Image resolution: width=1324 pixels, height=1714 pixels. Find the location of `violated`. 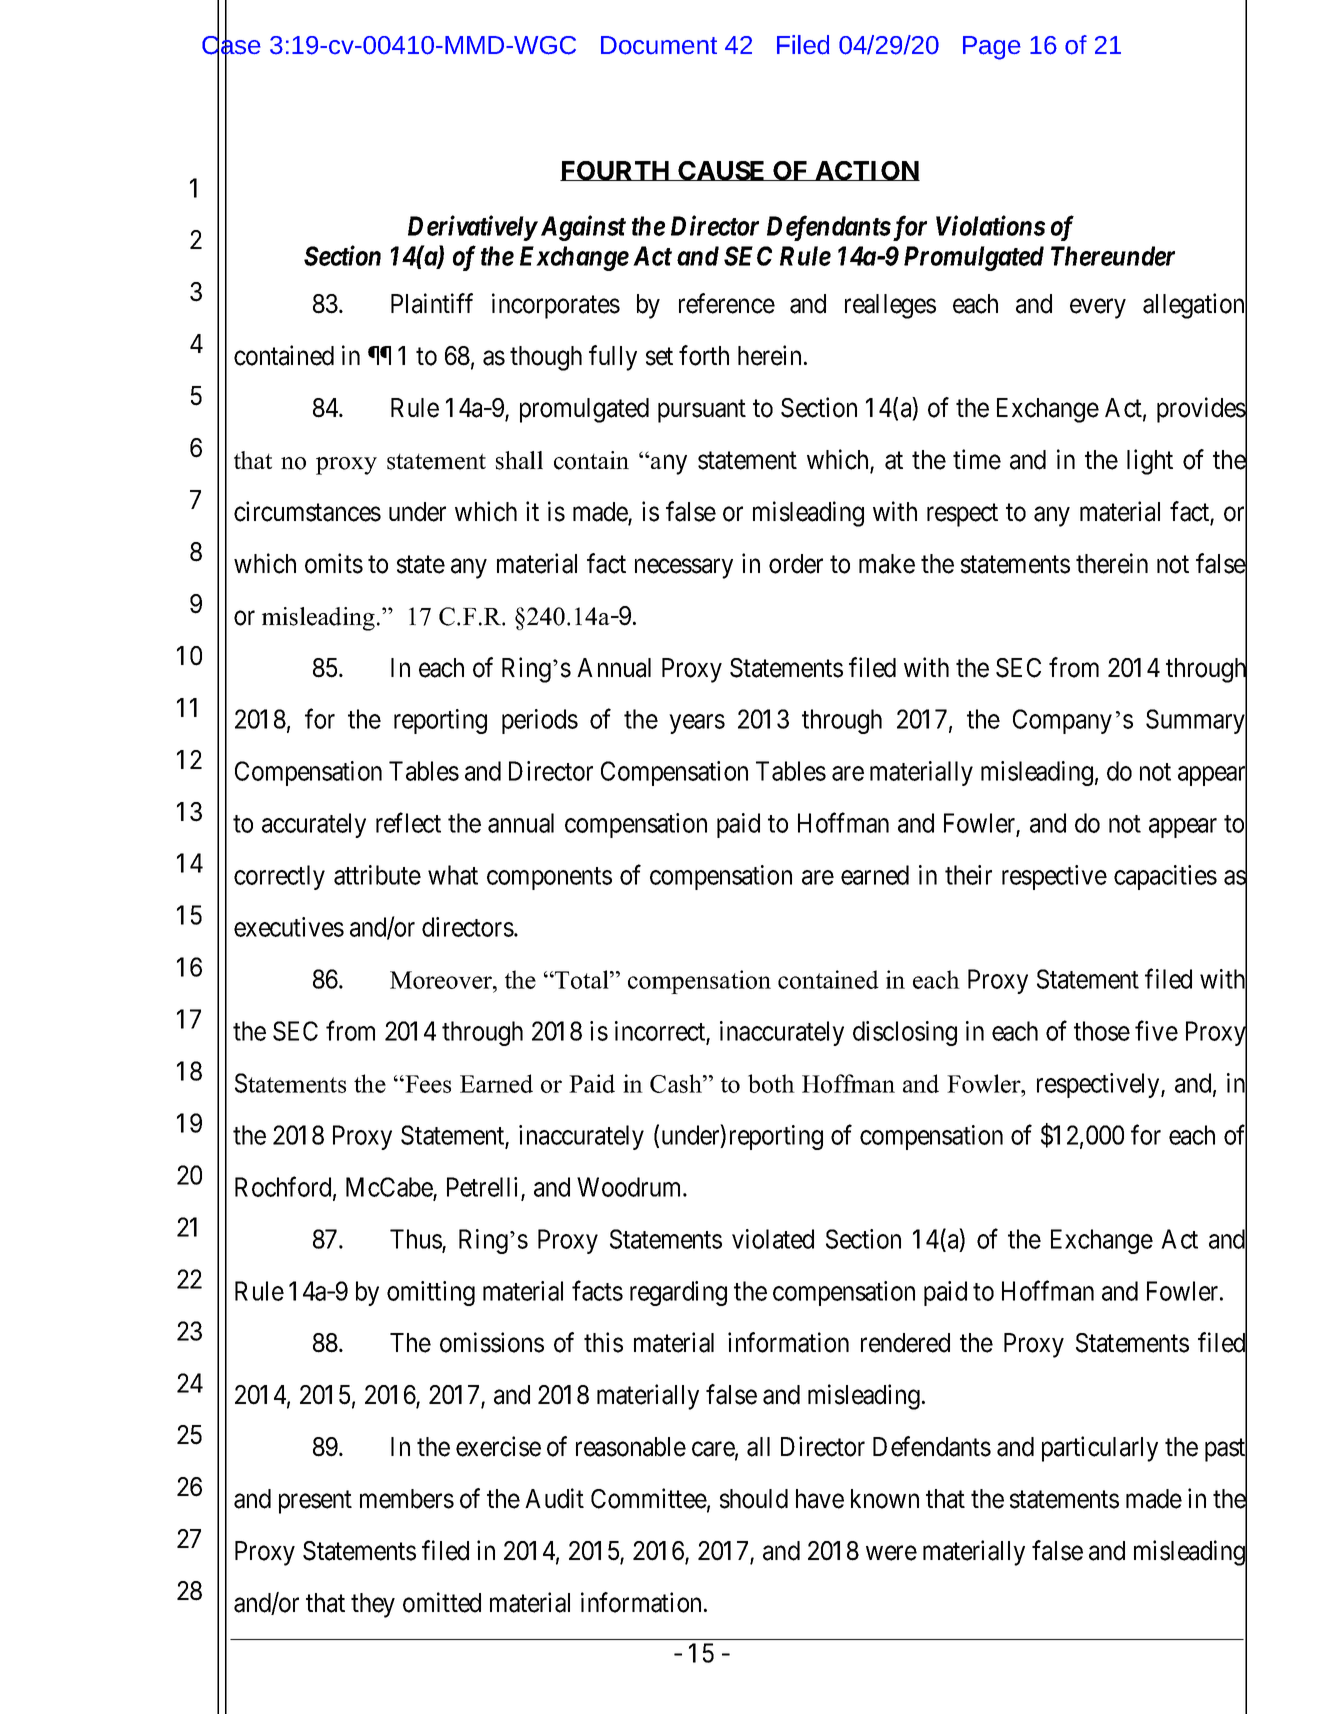

violated is located at coordinates (773, 1239).
